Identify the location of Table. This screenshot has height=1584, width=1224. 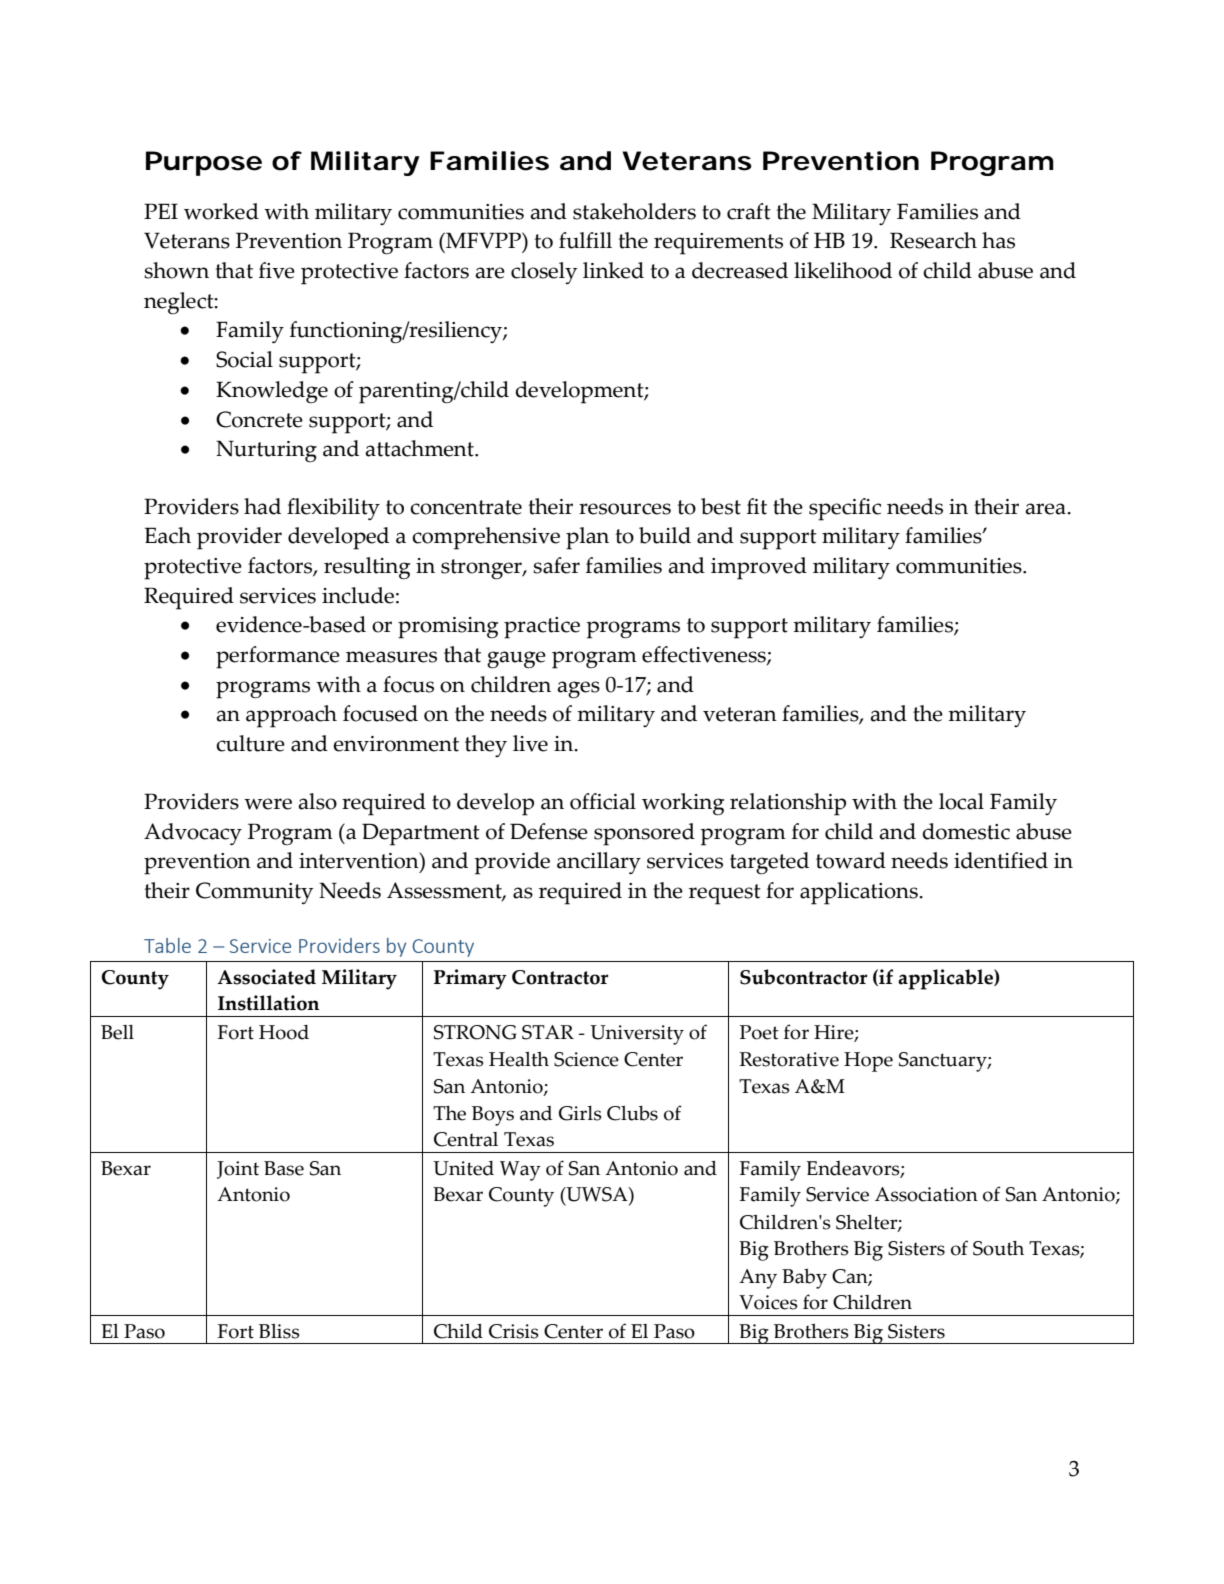
(167, 945).
